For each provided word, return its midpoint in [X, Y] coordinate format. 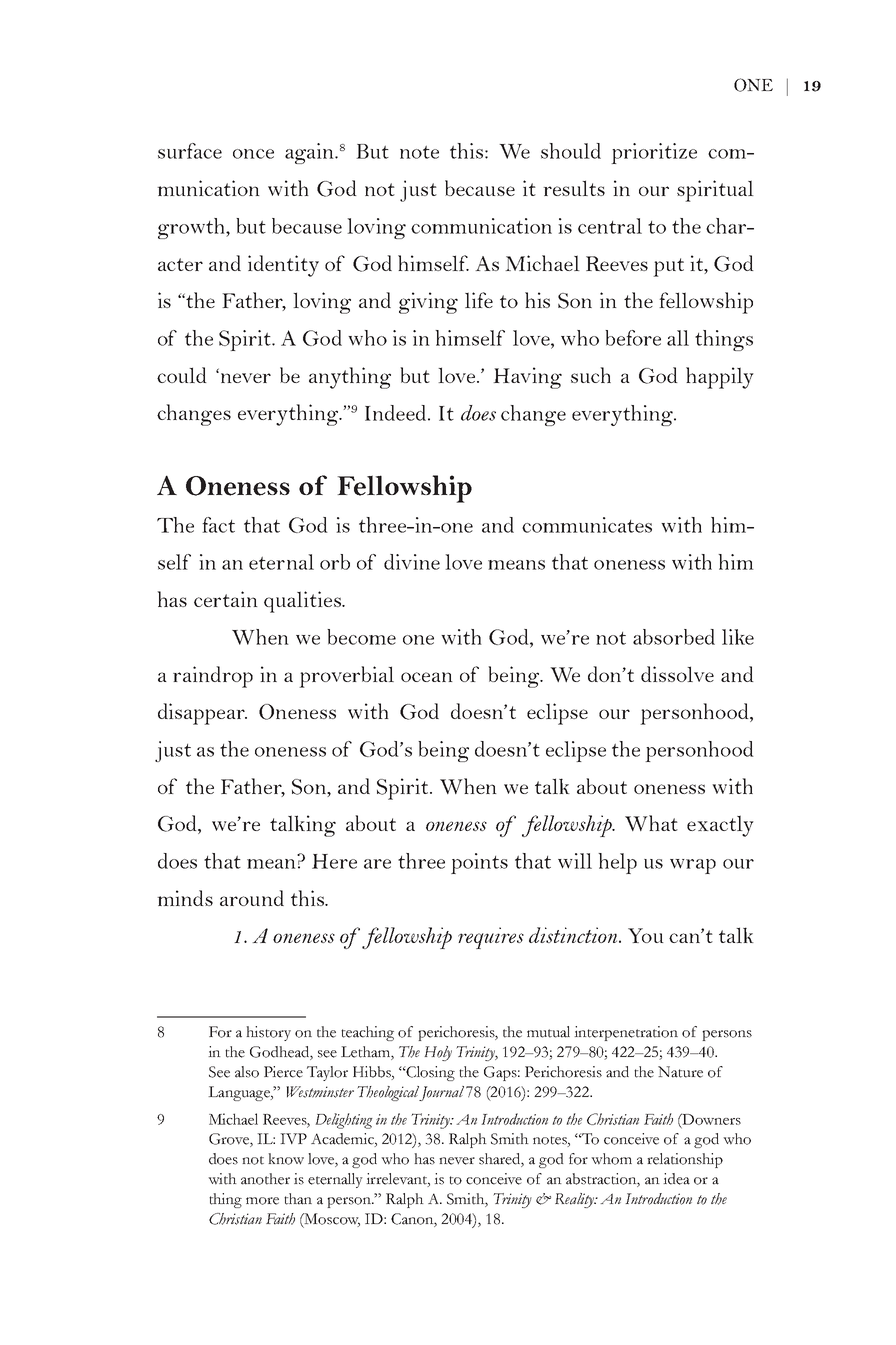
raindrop [213, 677]
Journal [441, 1093]
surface [190, 151]
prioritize [654, 153]
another [265, 1179]
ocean [427, 677]
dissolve [677, 674]
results [574, 188]
